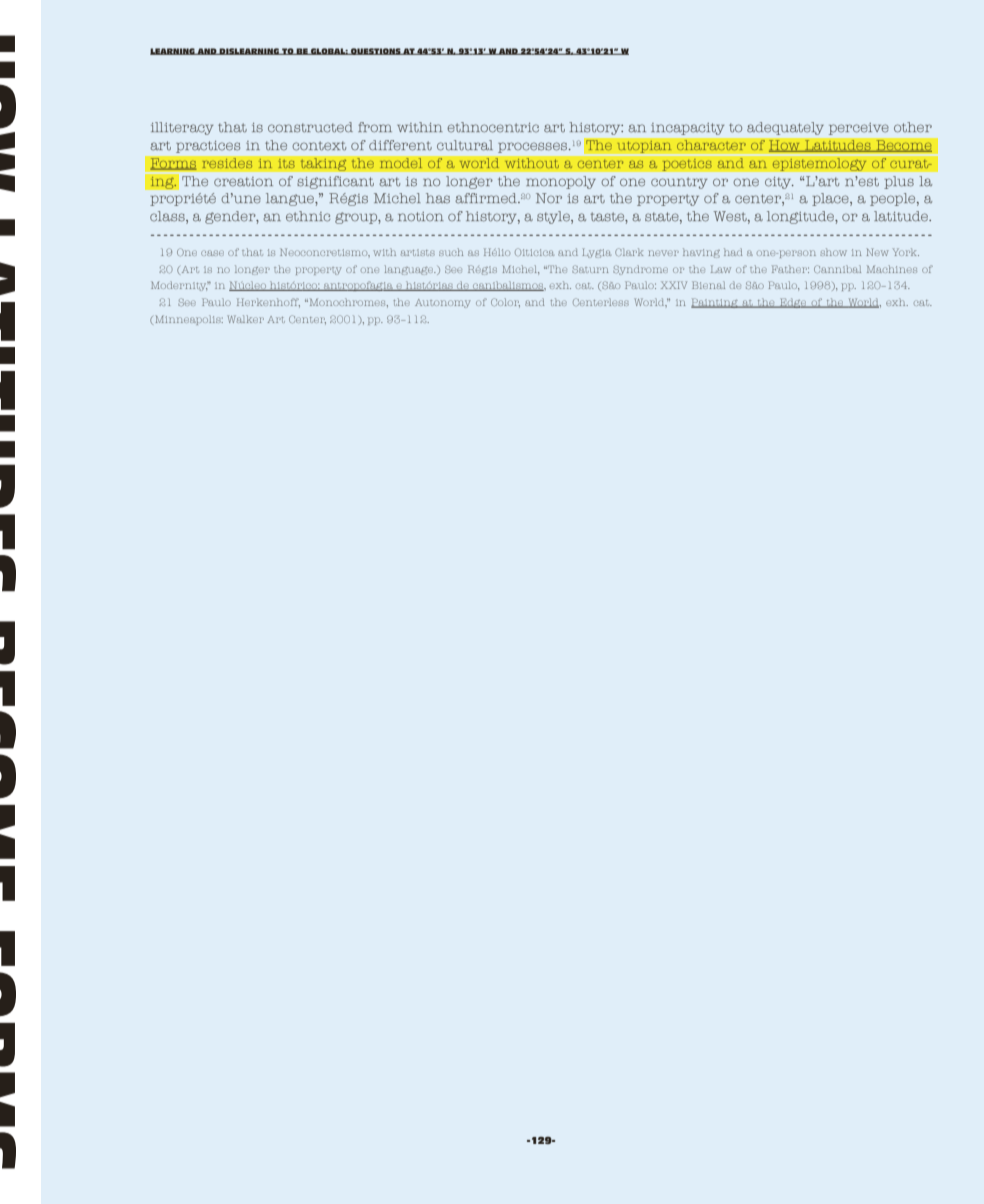 Image resolution: width=984 pixels, height=1204 pixels. Describe the element at coordinates (793, 303) in the screenshot. I see `Edge` at that location.
